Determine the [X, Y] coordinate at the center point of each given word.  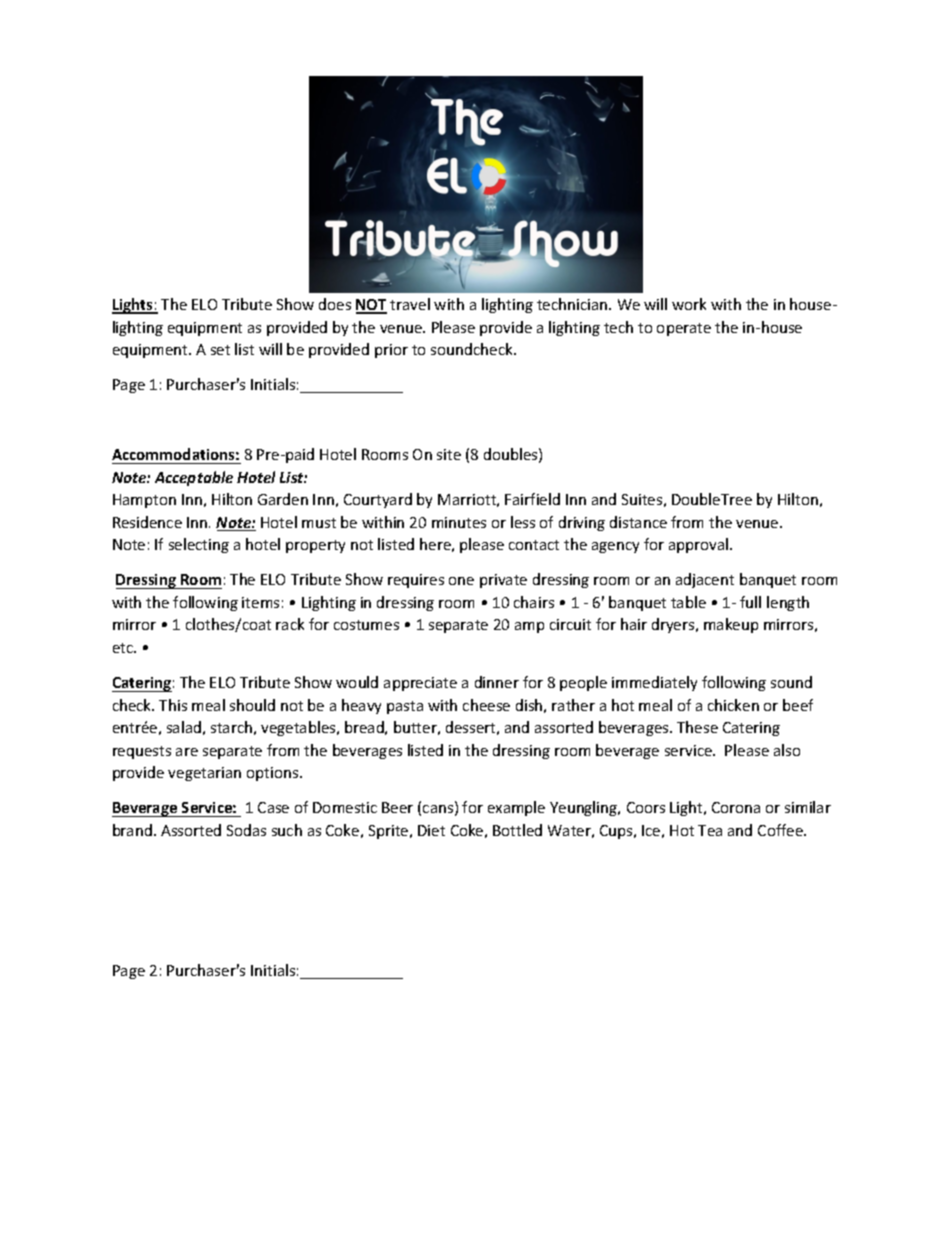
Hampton [144, 501]
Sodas [246, 830]
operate [684, 329]
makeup [731, 625]
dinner [497, 682]
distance [638, 522]
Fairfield [532, 499]
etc [124, 648]
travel [410, 304]
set [220, 350]
